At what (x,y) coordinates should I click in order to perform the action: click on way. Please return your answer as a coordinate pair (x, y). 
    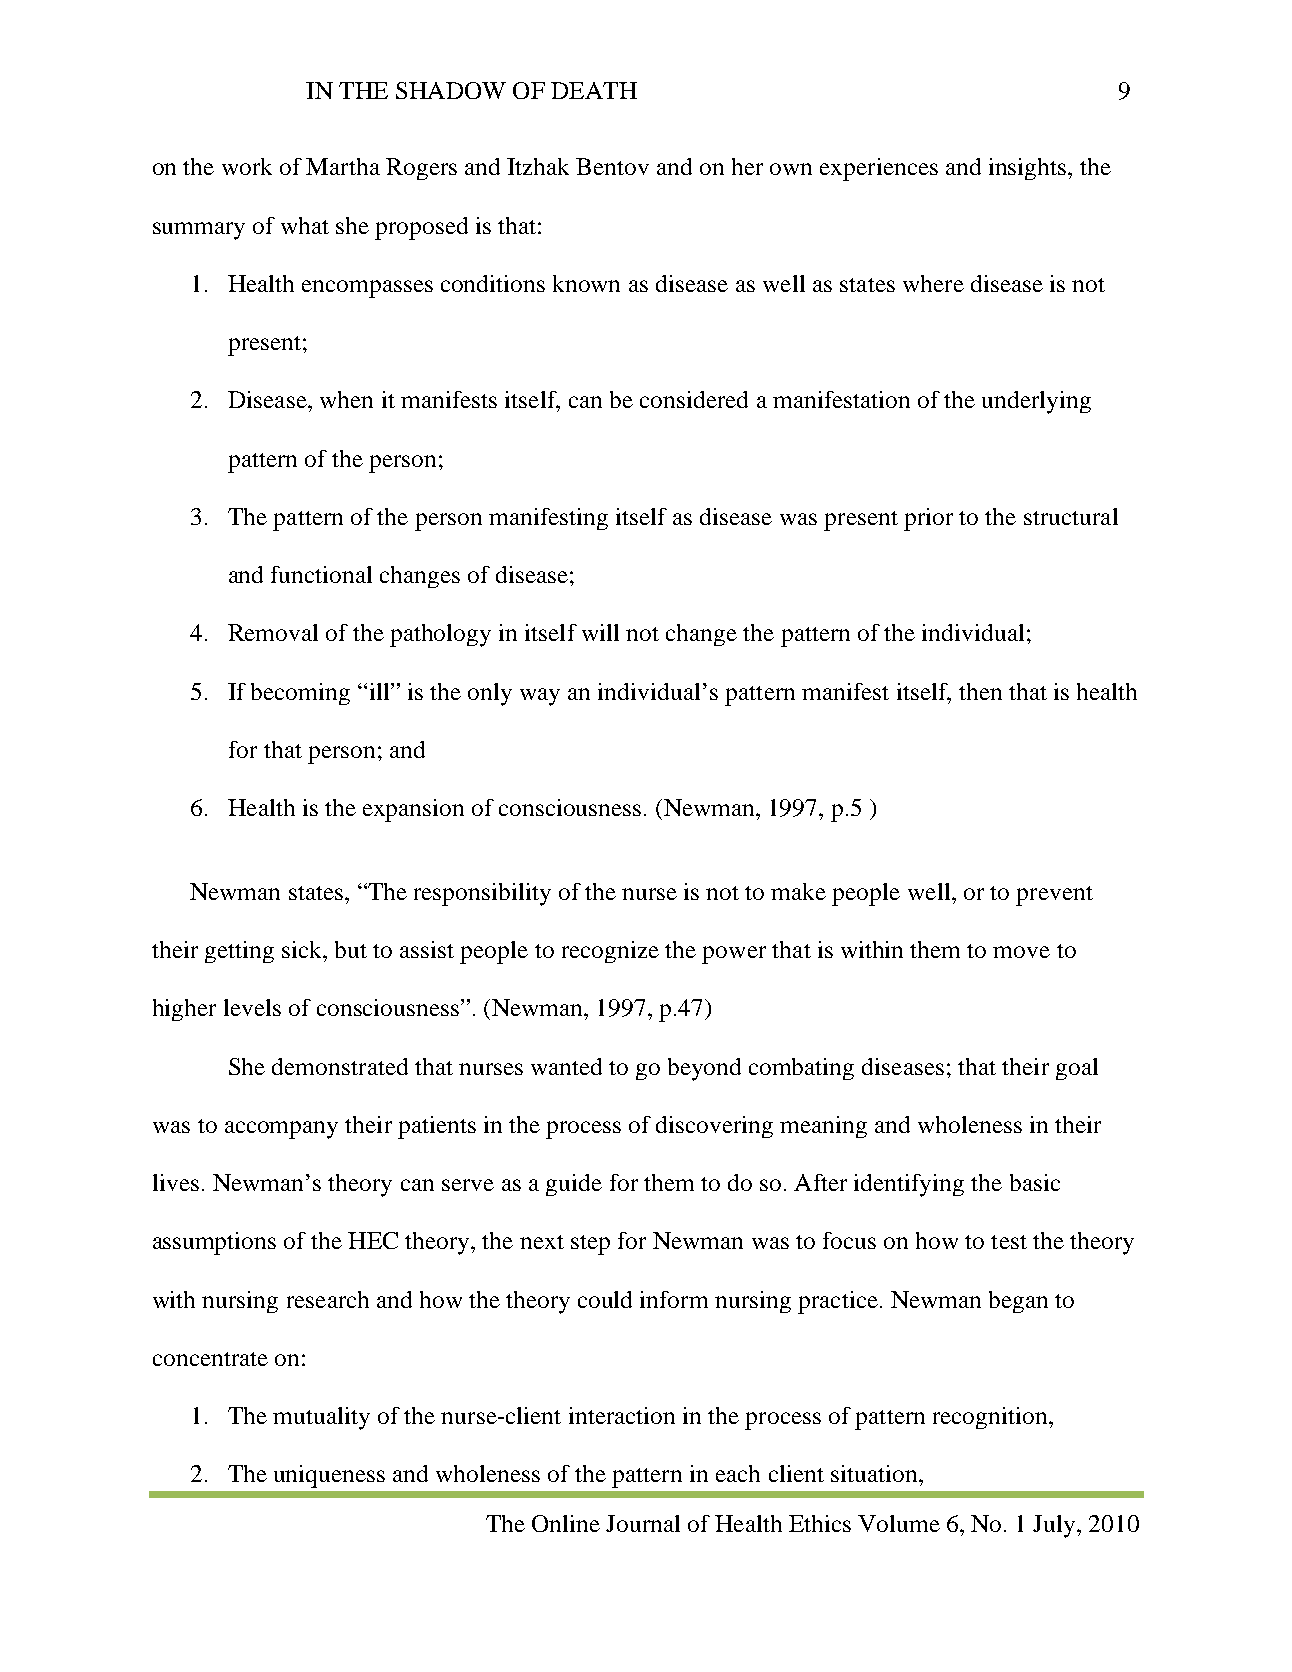
    Looking at the image, I should click on (540, 697).
